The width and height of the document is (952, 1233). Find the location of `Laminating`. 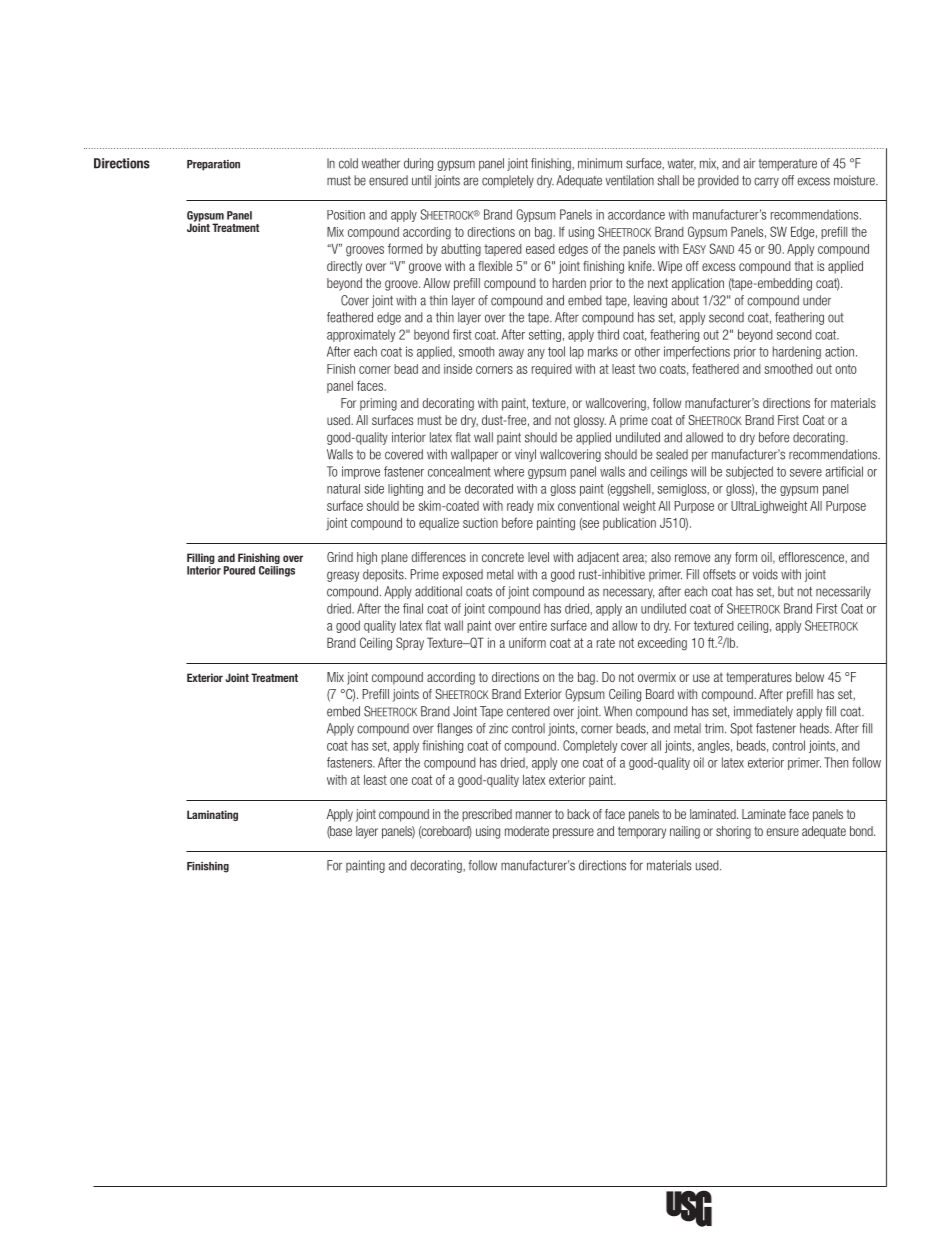

Laminating is located at coordinates (212, 815).
